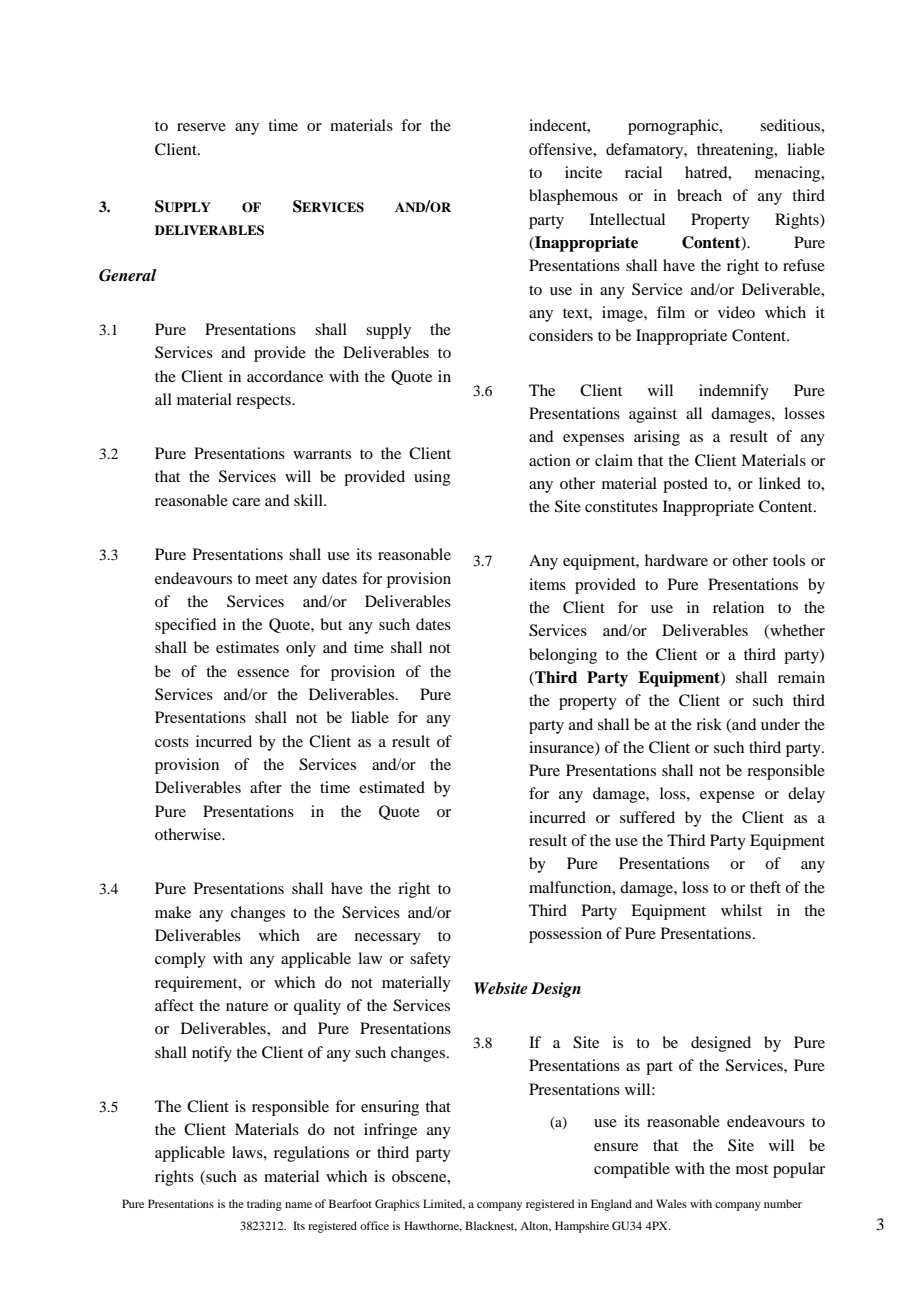  What do you see at coordinates (573, 197) in the screenshot?
I see `blasphemous` at bounding box center [573, 197].
